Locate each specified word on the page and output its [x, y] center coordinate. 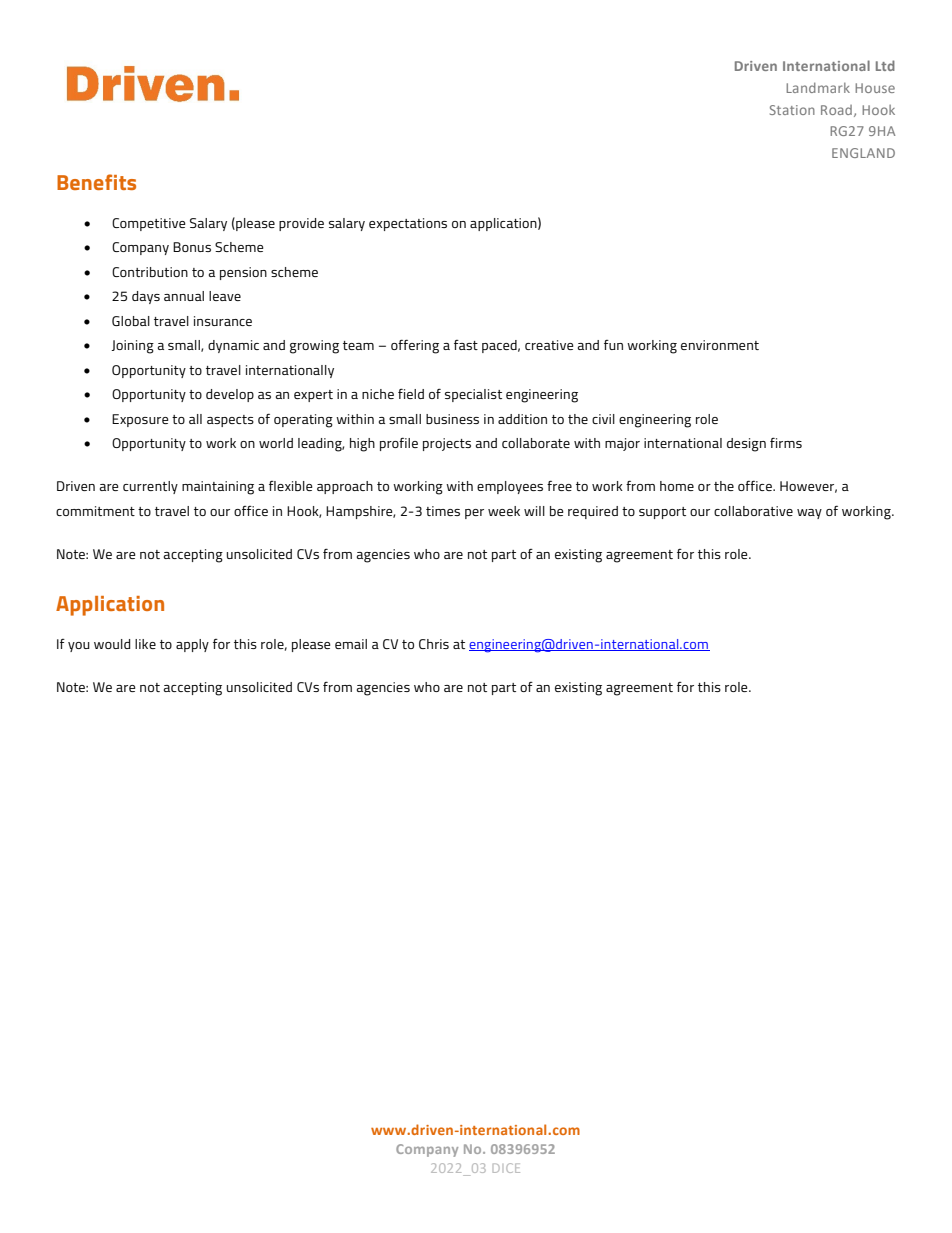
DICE [506, 1168]
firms [786, 442]
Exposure [140, 420]
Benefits [96, 182]
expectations [408, 224]
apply [192, 645]
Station [792, 110]
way [809, 514]
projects [447, 444]
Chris [434, 644]
